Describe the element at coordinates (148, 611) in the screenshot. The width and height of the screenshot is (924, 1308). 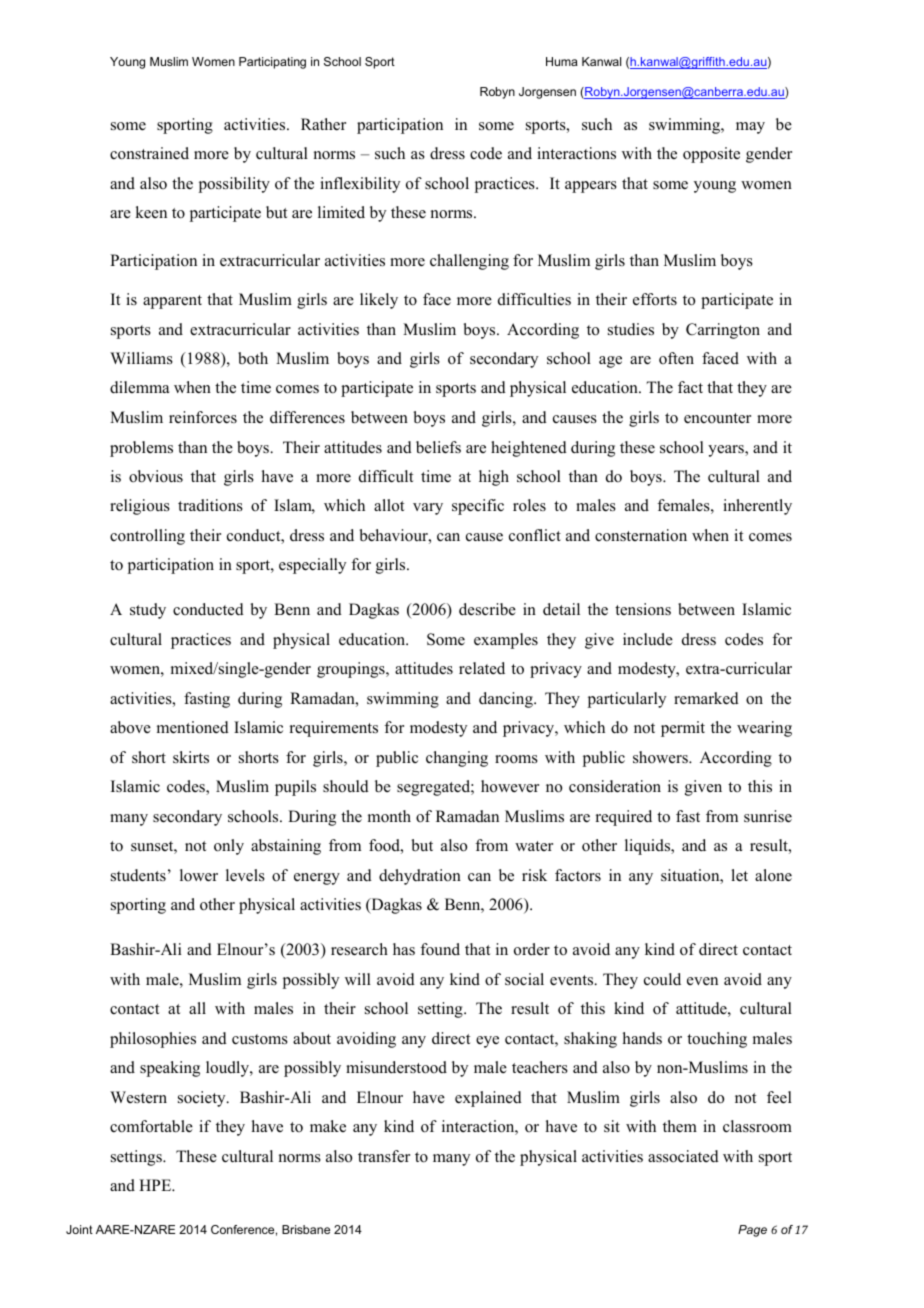
I see `study` at that location.
